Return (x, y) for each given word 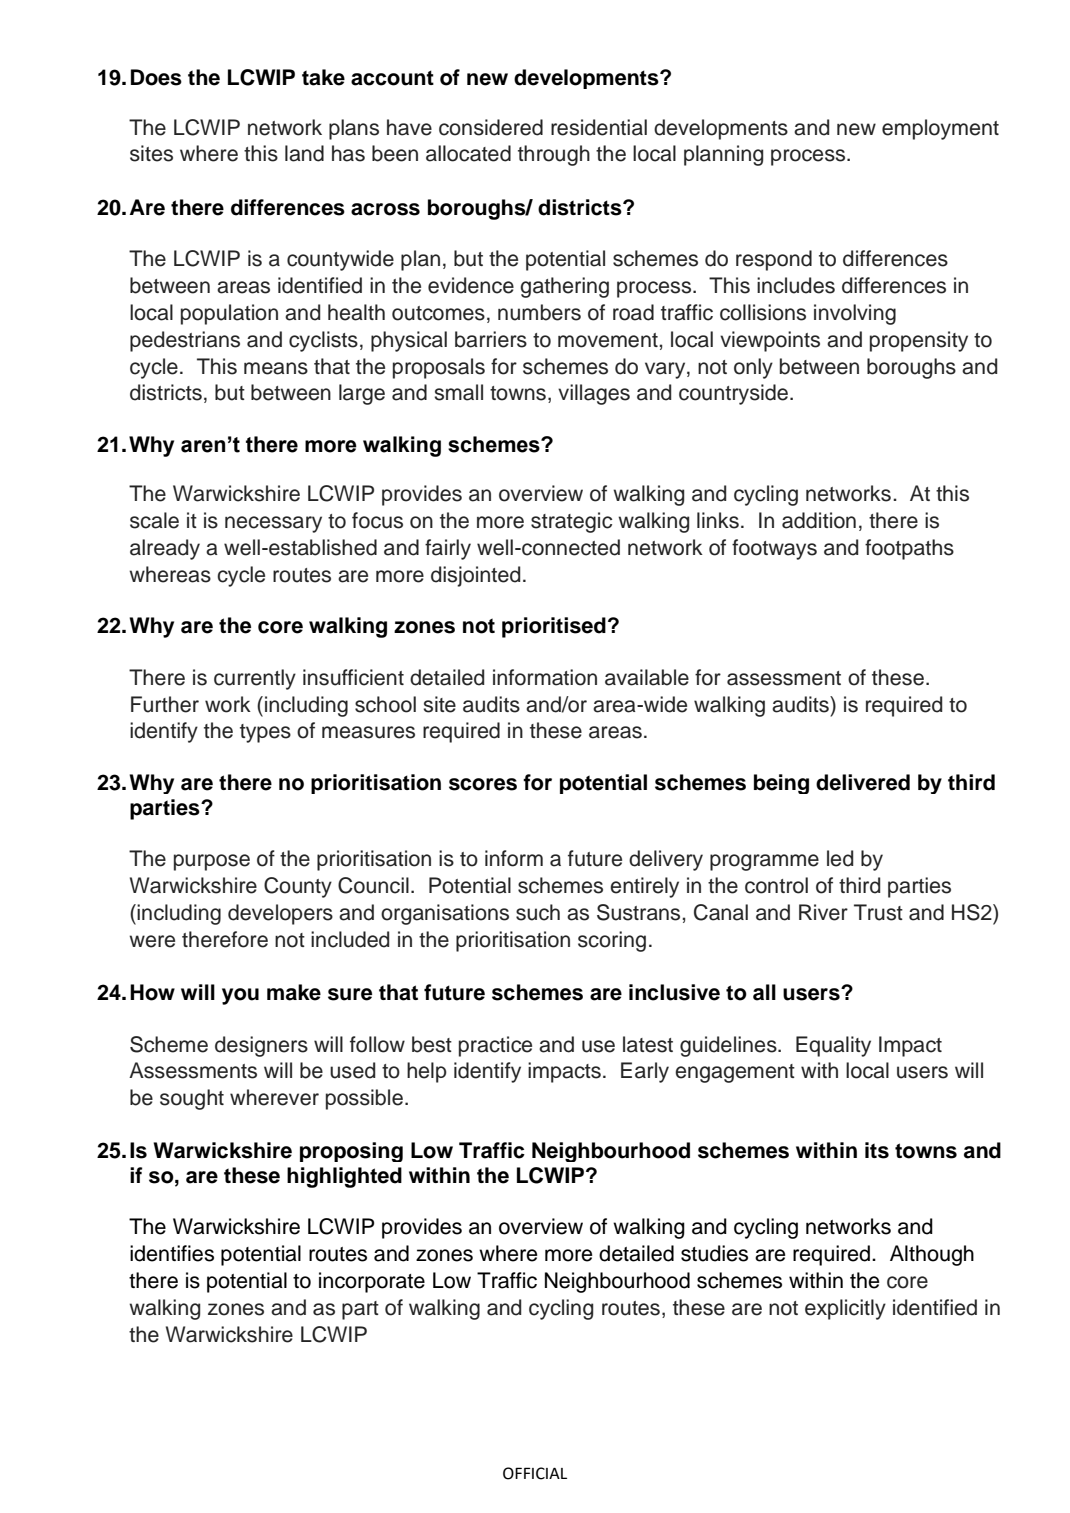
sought (192, 1099)
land (304, 153)
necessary (273, 524)
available (647, 677)
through (554, 155)
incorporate (372, 1282)
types (265, 733)
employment (940, 129)
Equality (833, 1046)
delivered (863, 782)
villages (594, 394)
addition (819, 520)
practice (495, 1046)
